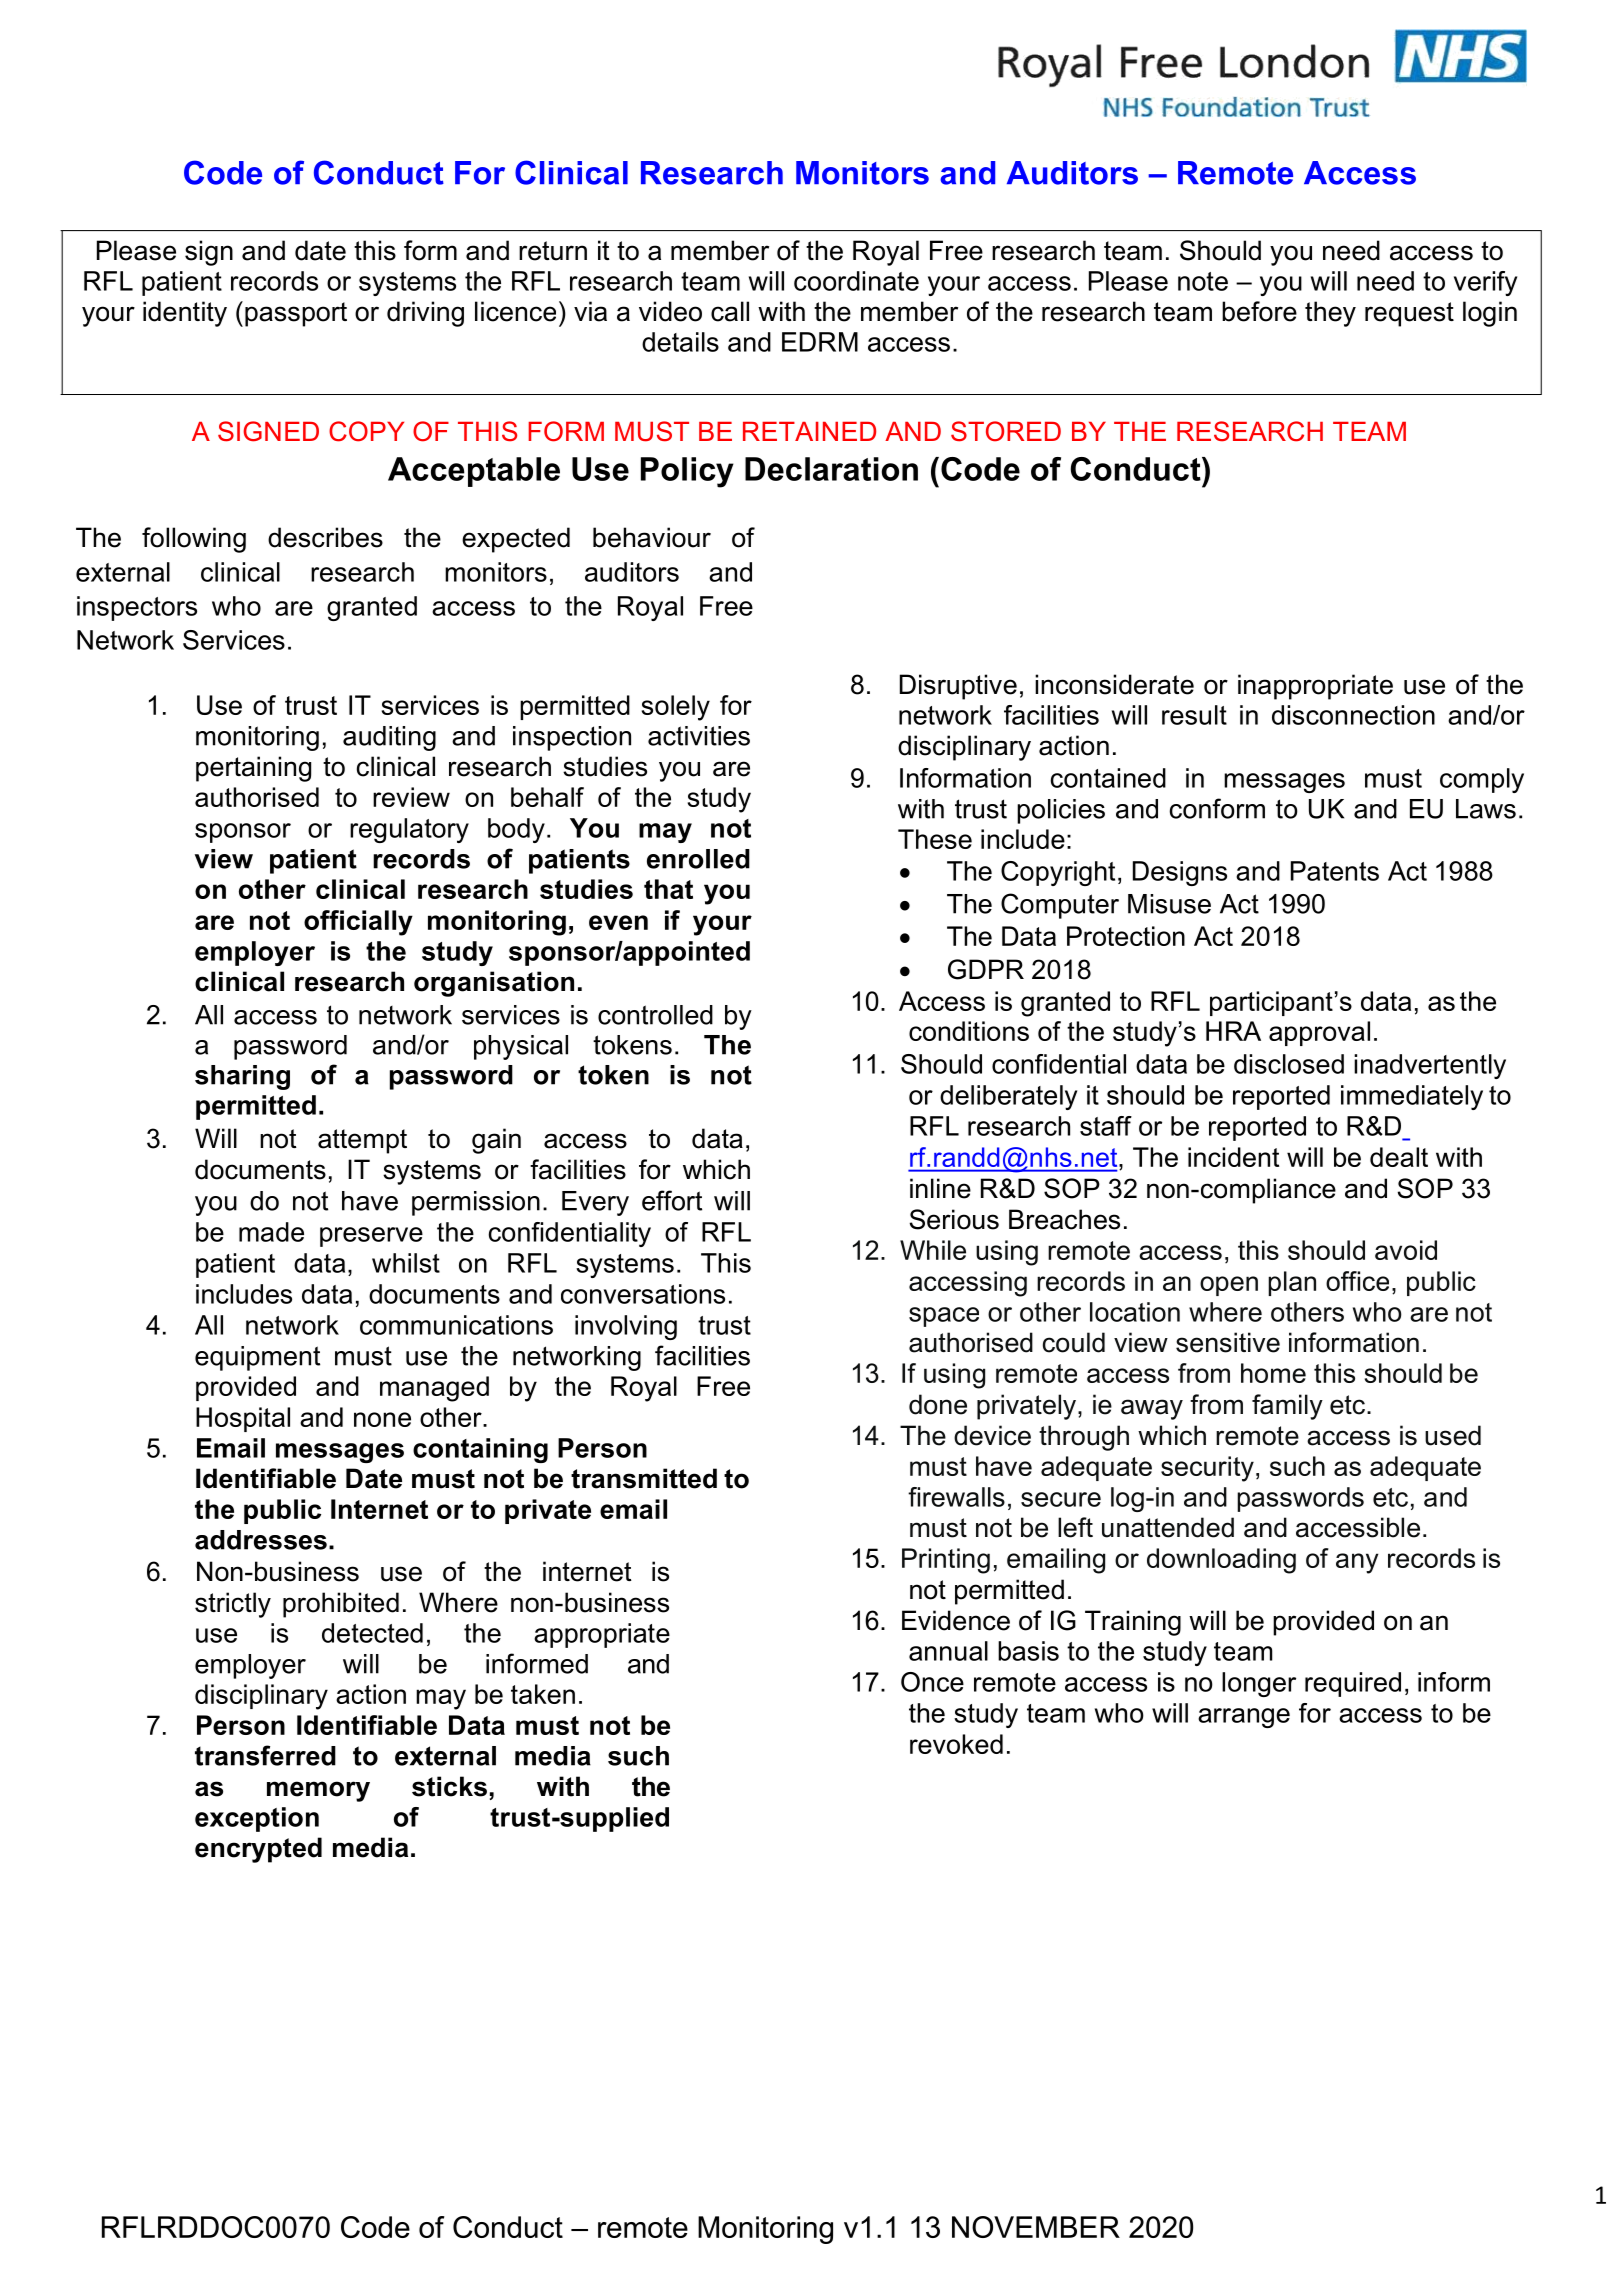 The image size is (1608, 2278). I want to click on office, so click(1357, 1281).
